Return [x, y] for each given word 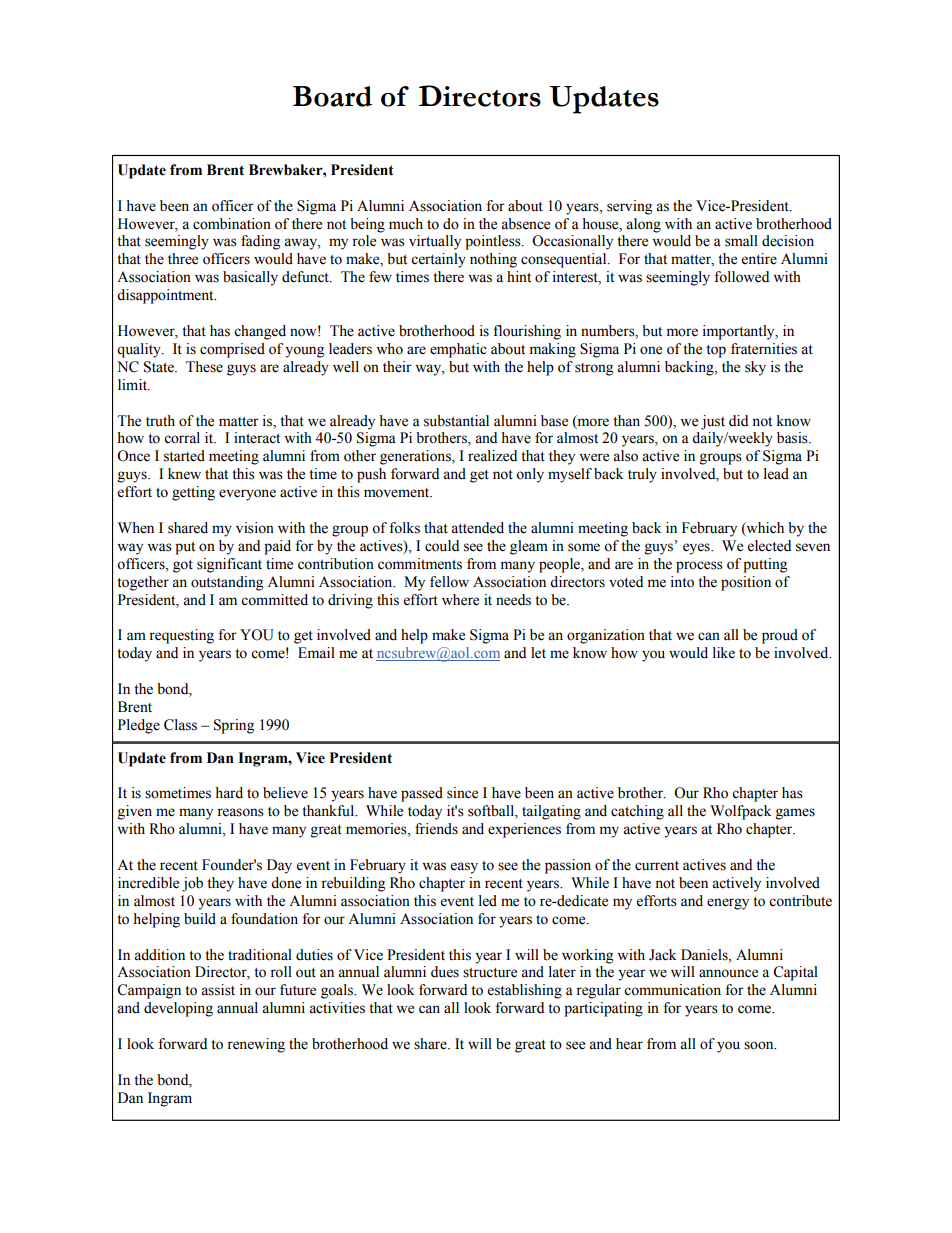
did [738, 420]
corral [182, 438]
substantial [456, 421]
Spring [234, 726]
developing [178, 1009]
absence [525, 224]
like [724, 653]
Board [332, 96]
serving [629, 207]
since [462, 793]
